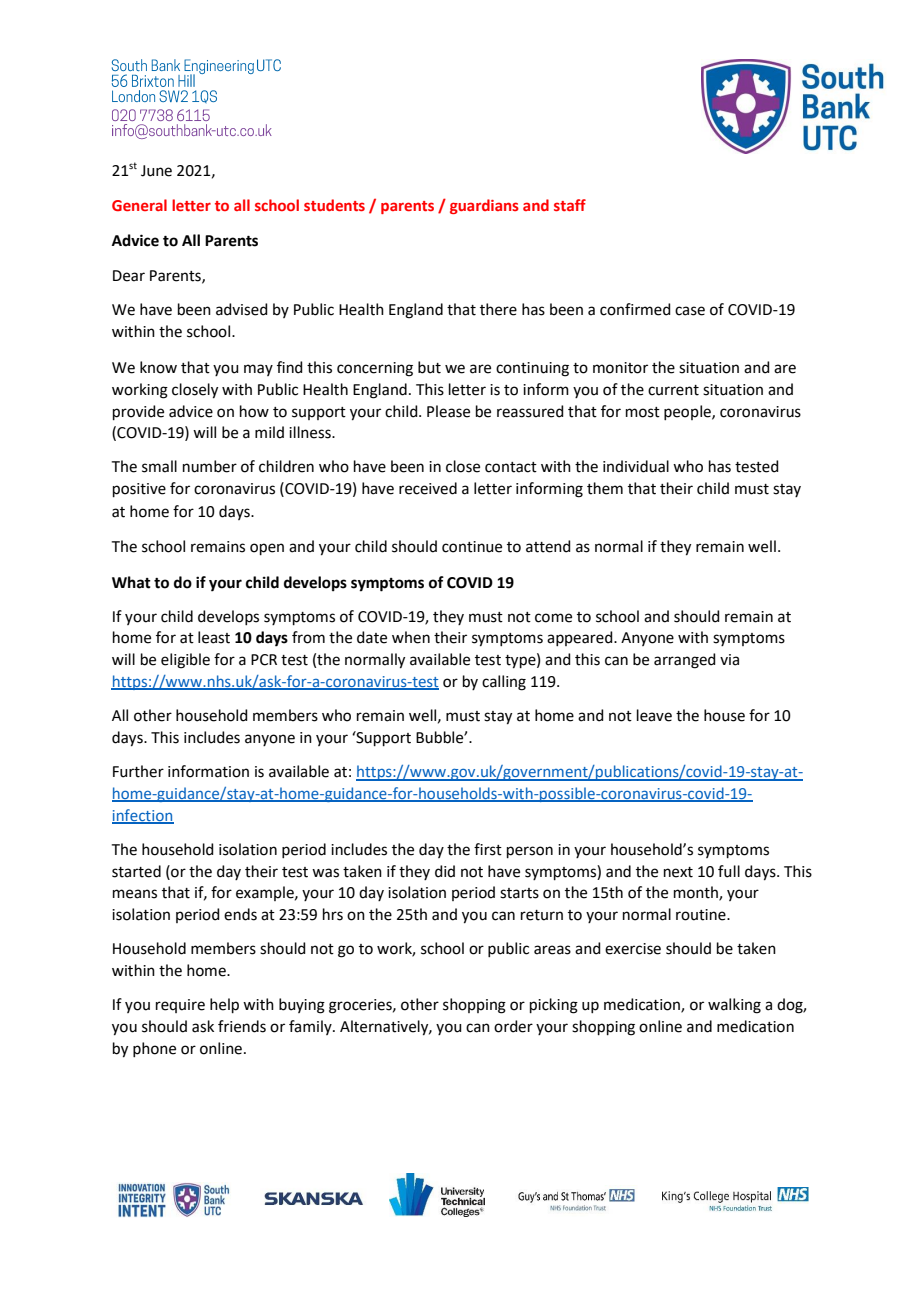 The image size is (924, 1308). What do you see at coordinates (156, 171) in the image?
I see `June` at bounding box center [156, 171].
